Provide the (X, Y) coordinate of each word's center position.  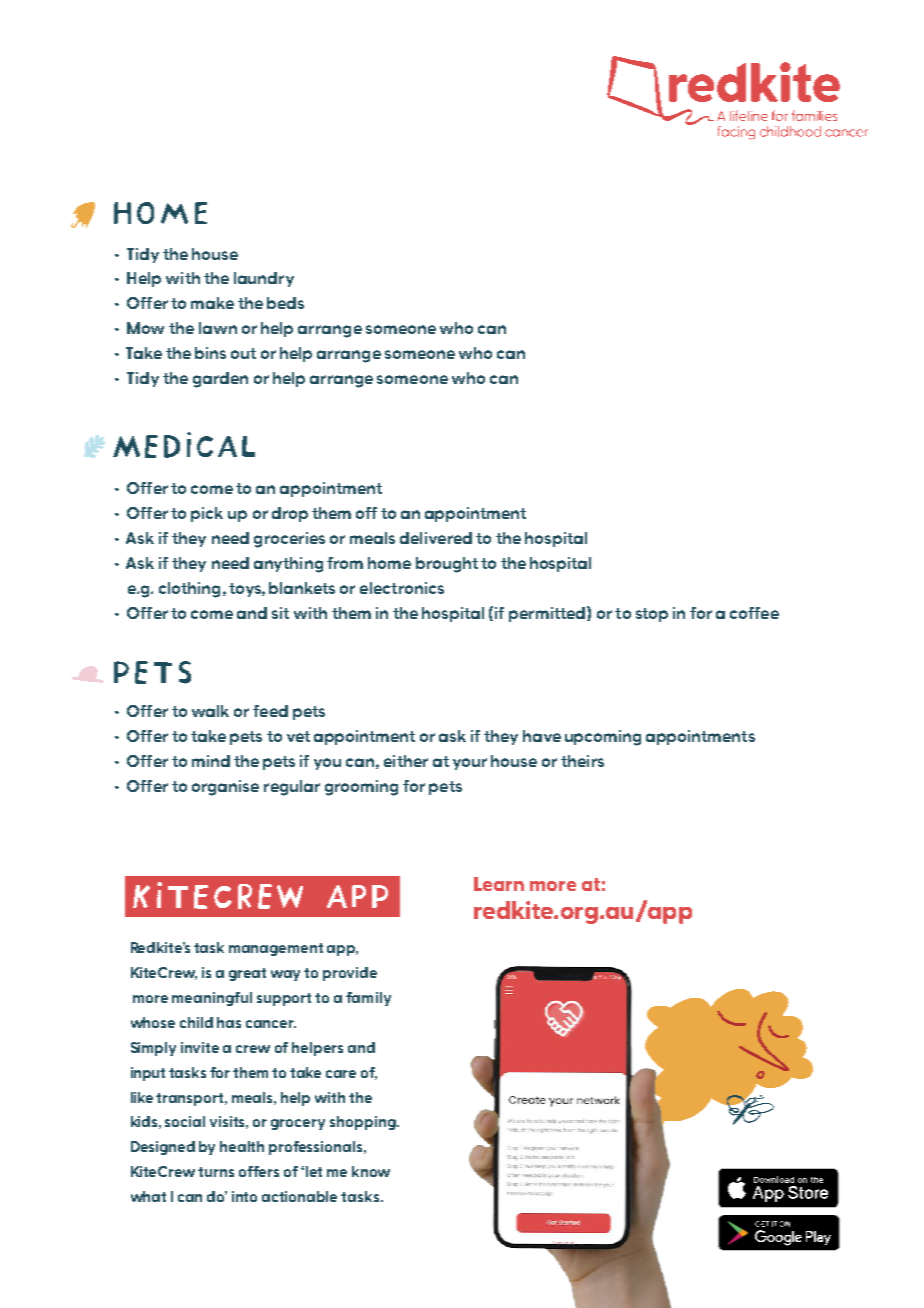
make (212, 303)
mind (211, 761)
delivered (436, 538)
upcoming (603, 738)
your (470, 764)
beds (285, 303)
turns (216, 1172)
